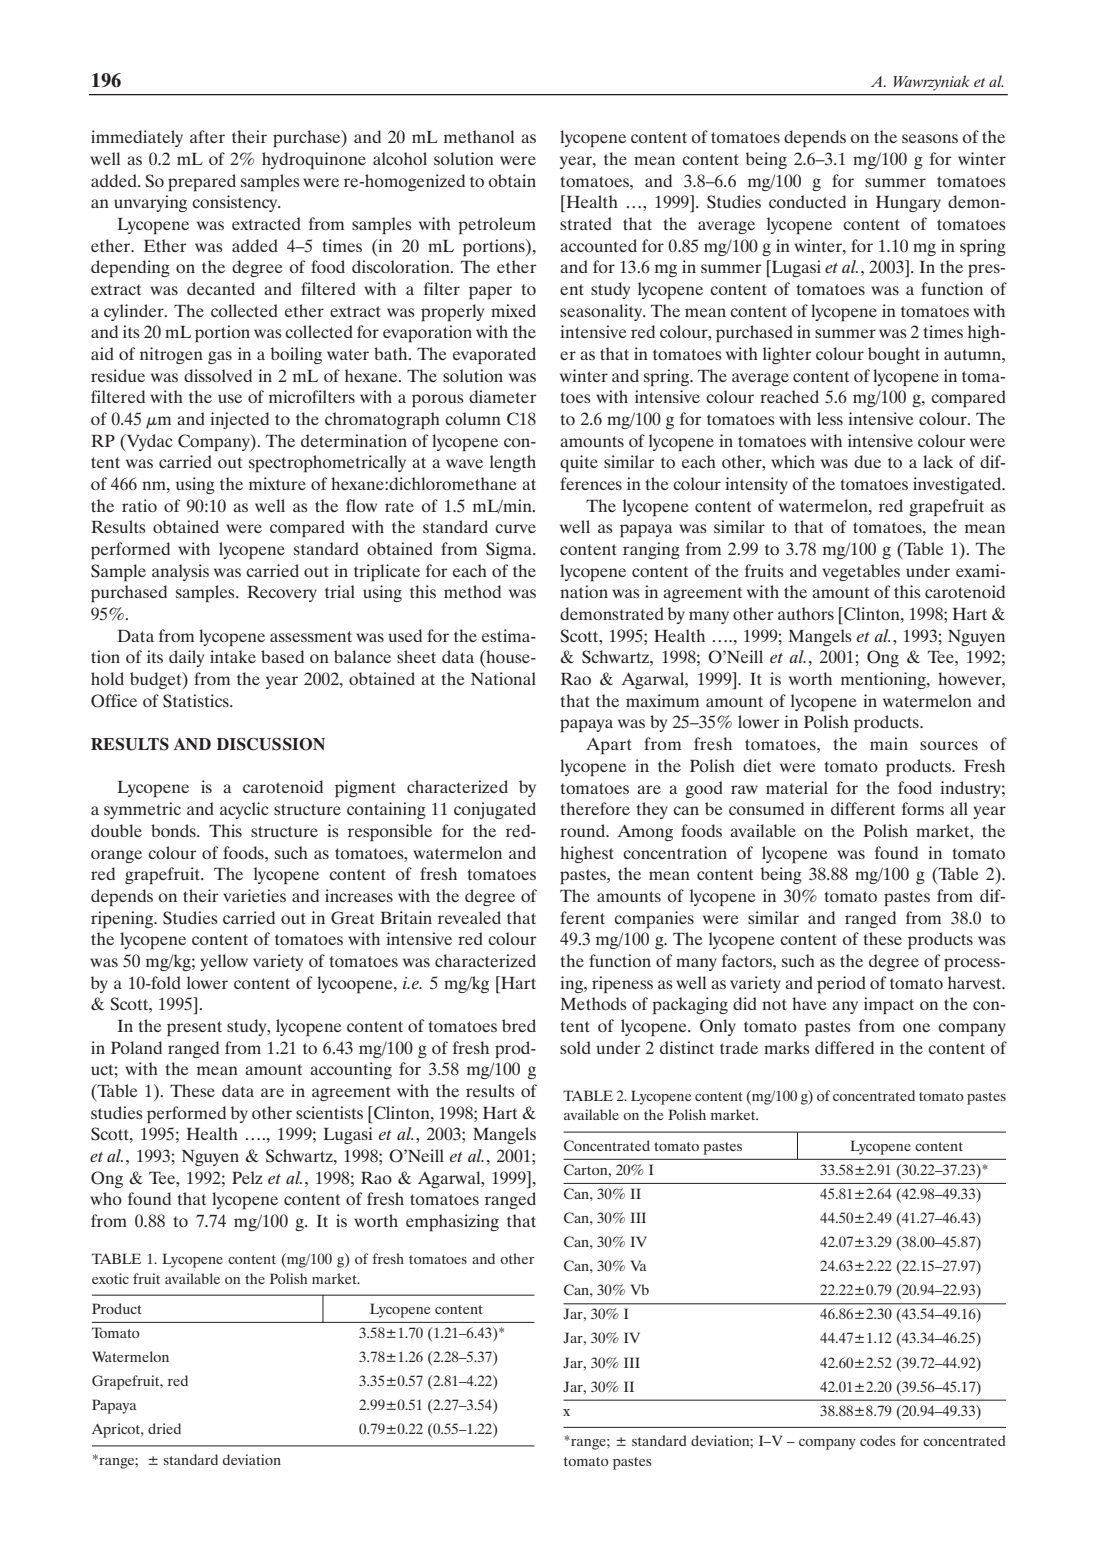 This image has width=1102, height=1560. I want to click on prepared, so click(202, 183).
